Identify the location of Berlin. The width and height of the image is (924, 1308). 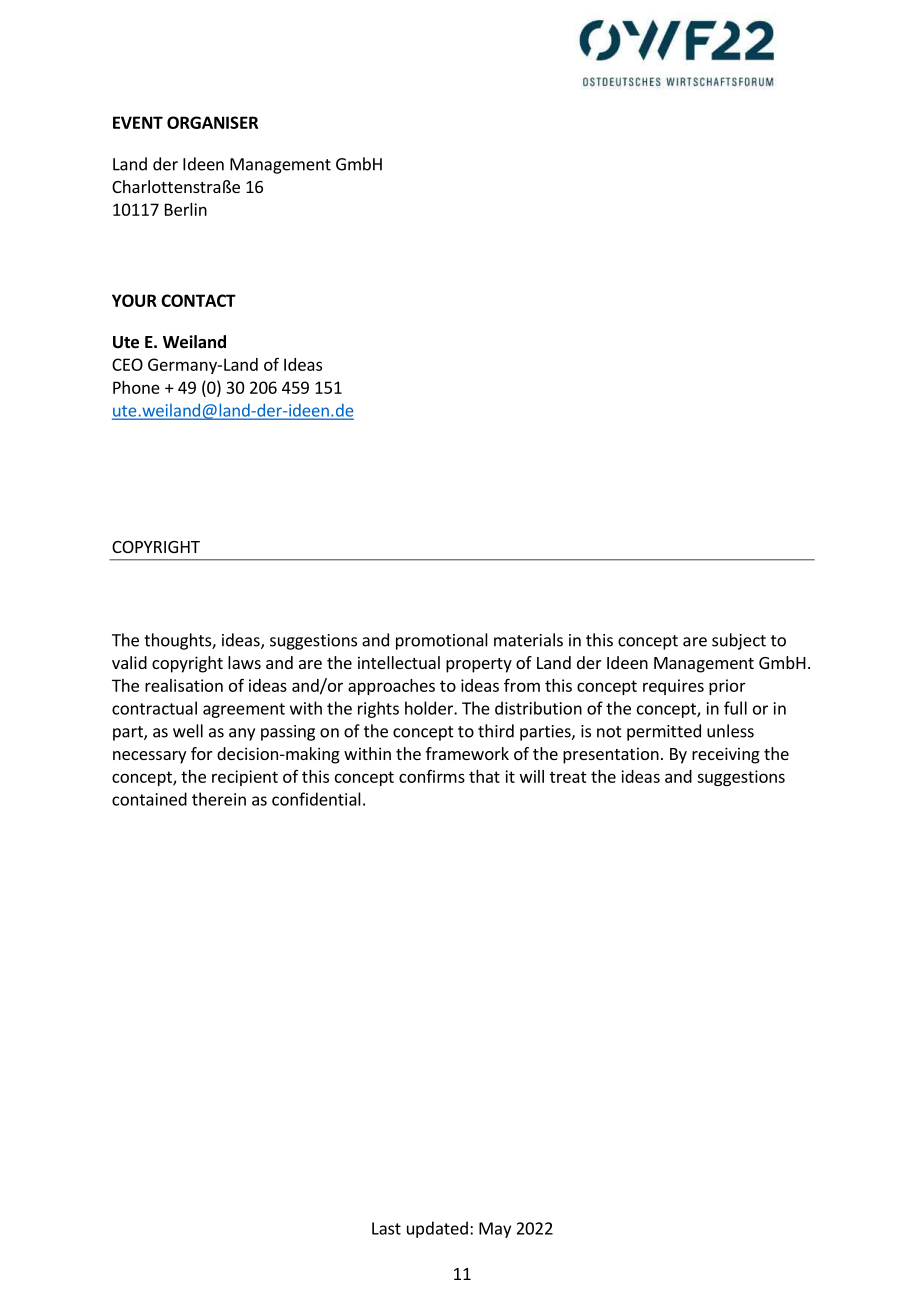
(186, 209).
